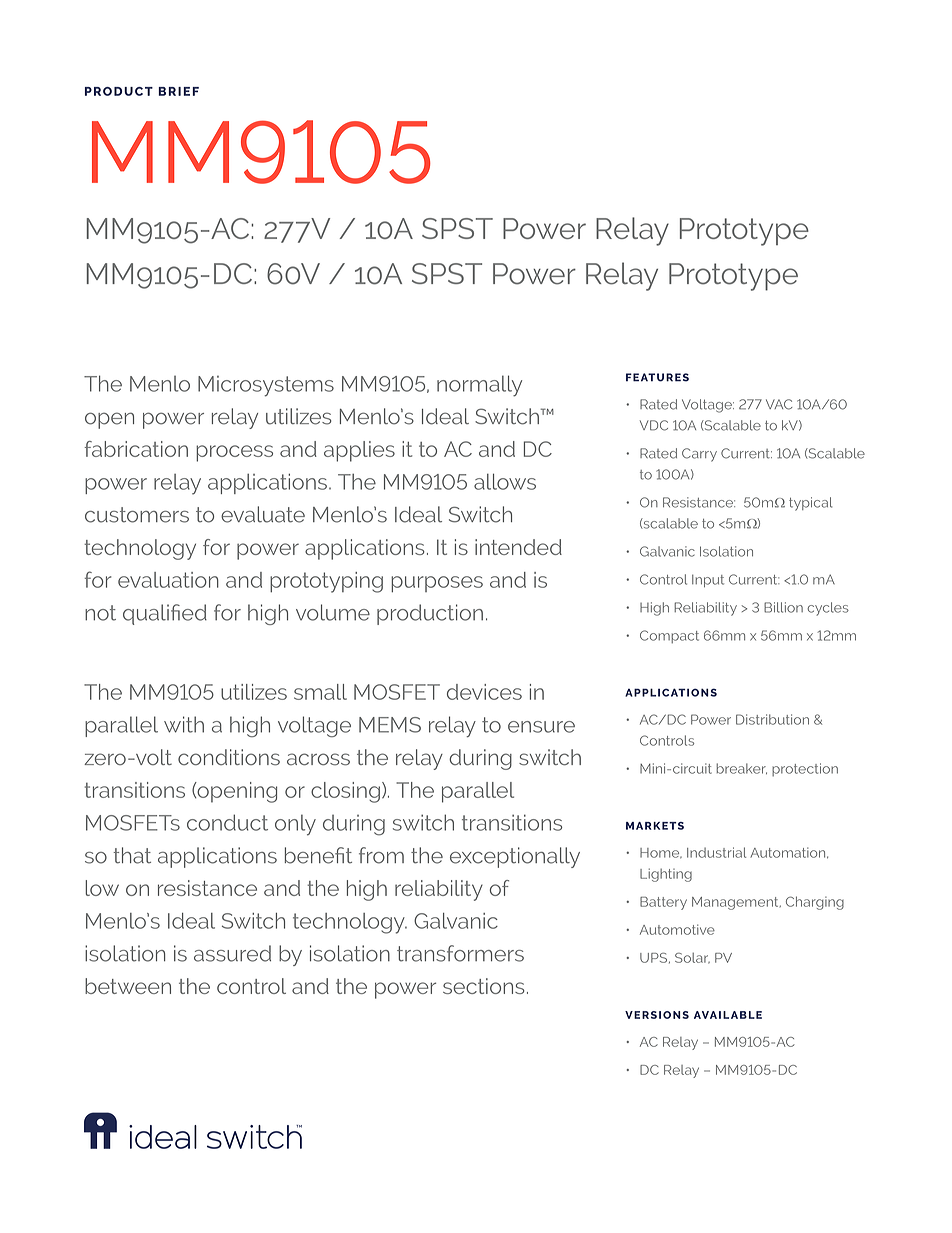 This screenshot has width=952, height=1233. What do you see at coordinates (654, 425) in the screenshot?
I see `VDC` at bounding box center [654, 425].
